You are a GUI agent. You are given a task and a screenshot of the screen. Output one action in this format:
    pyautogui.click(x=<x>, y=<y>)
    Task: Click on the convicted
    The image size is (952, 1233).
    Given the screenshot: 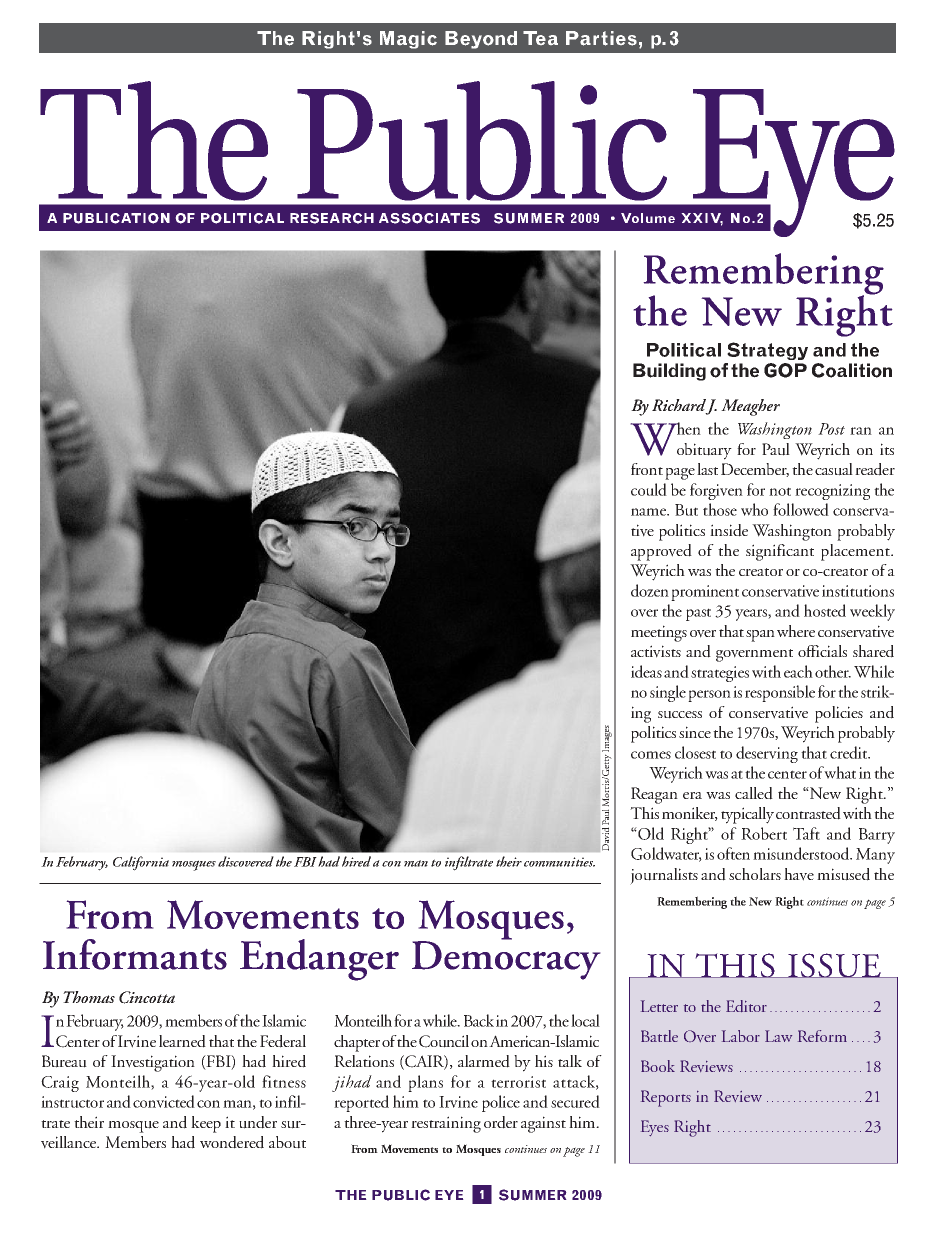 What is the action you would take?
    pyautogui.click(x=164, y=1101)
